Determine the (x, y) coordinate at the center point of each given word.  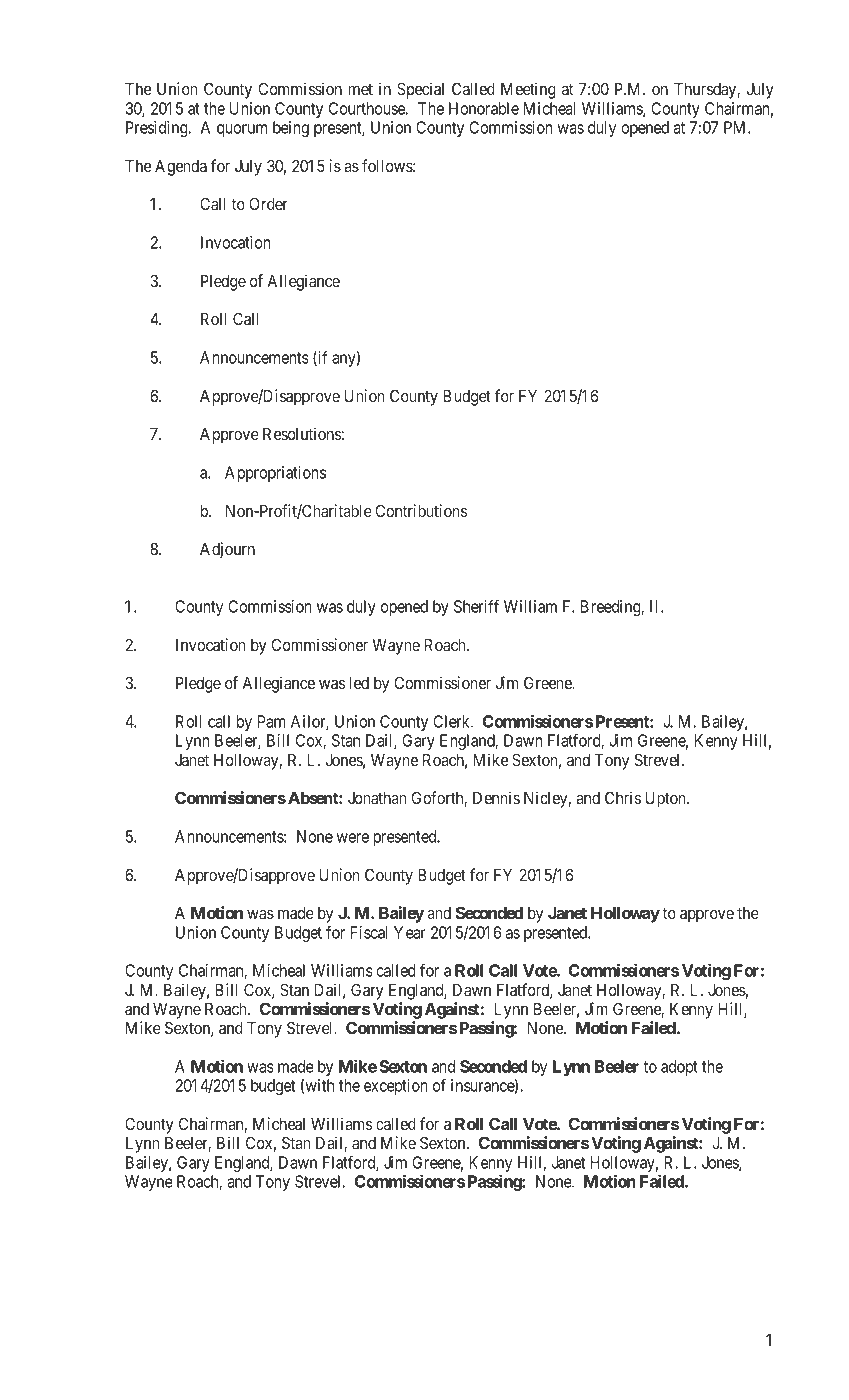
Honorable (484, 108)
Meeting (528, 90)
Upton (666, 800)
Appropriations (275, 474)
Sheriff (476, 606)
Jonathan (377, 798)
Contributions (421, 510)
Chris (623, 797)
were (353, 838)
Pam (271, 721)
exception (396, 1087)
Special (420, 90)
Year (410, 932)
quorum (242, 130)
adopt (679, 1068)
